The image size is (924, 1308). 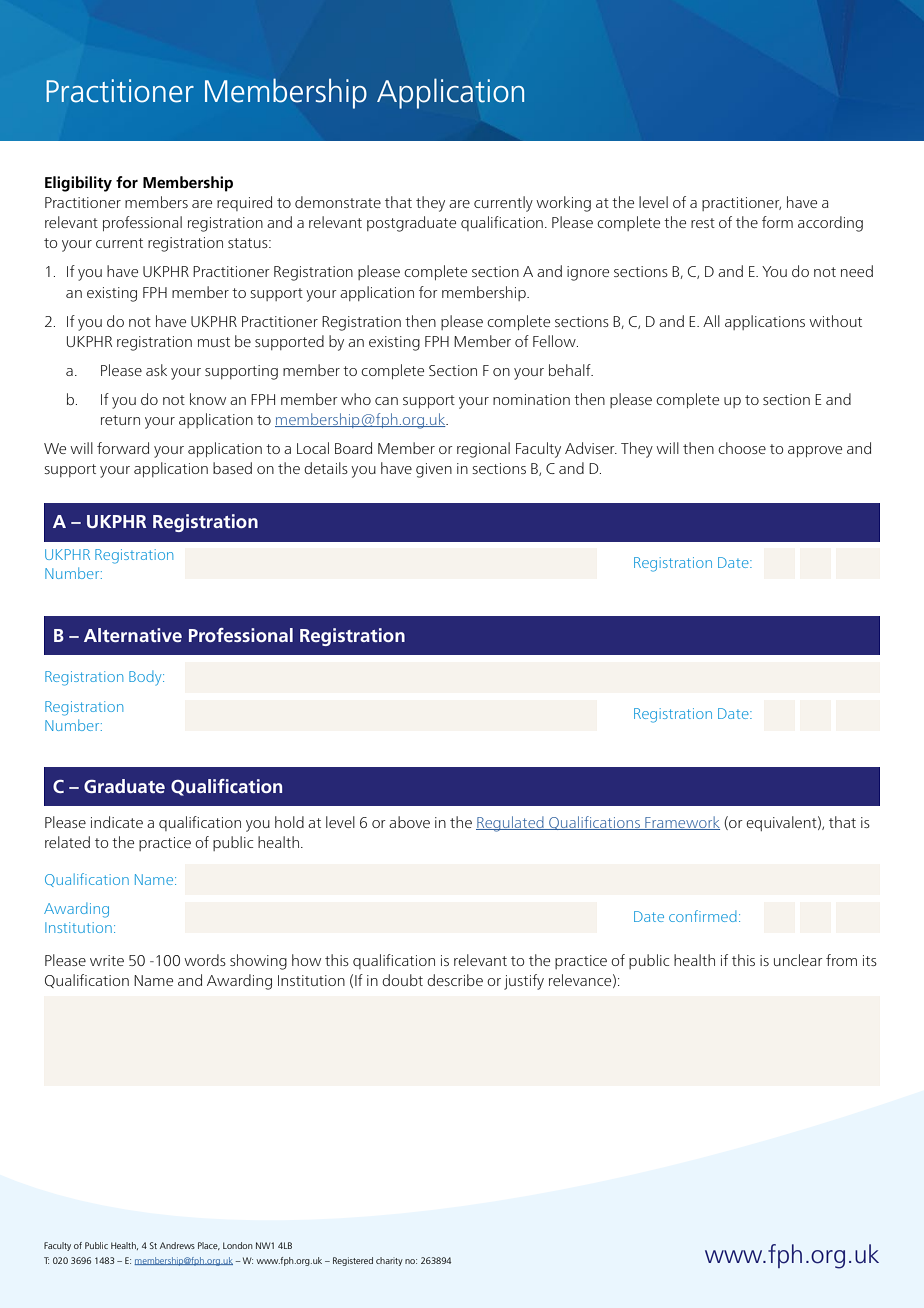 I want to click on indicate, so click(x=117, y=822).
